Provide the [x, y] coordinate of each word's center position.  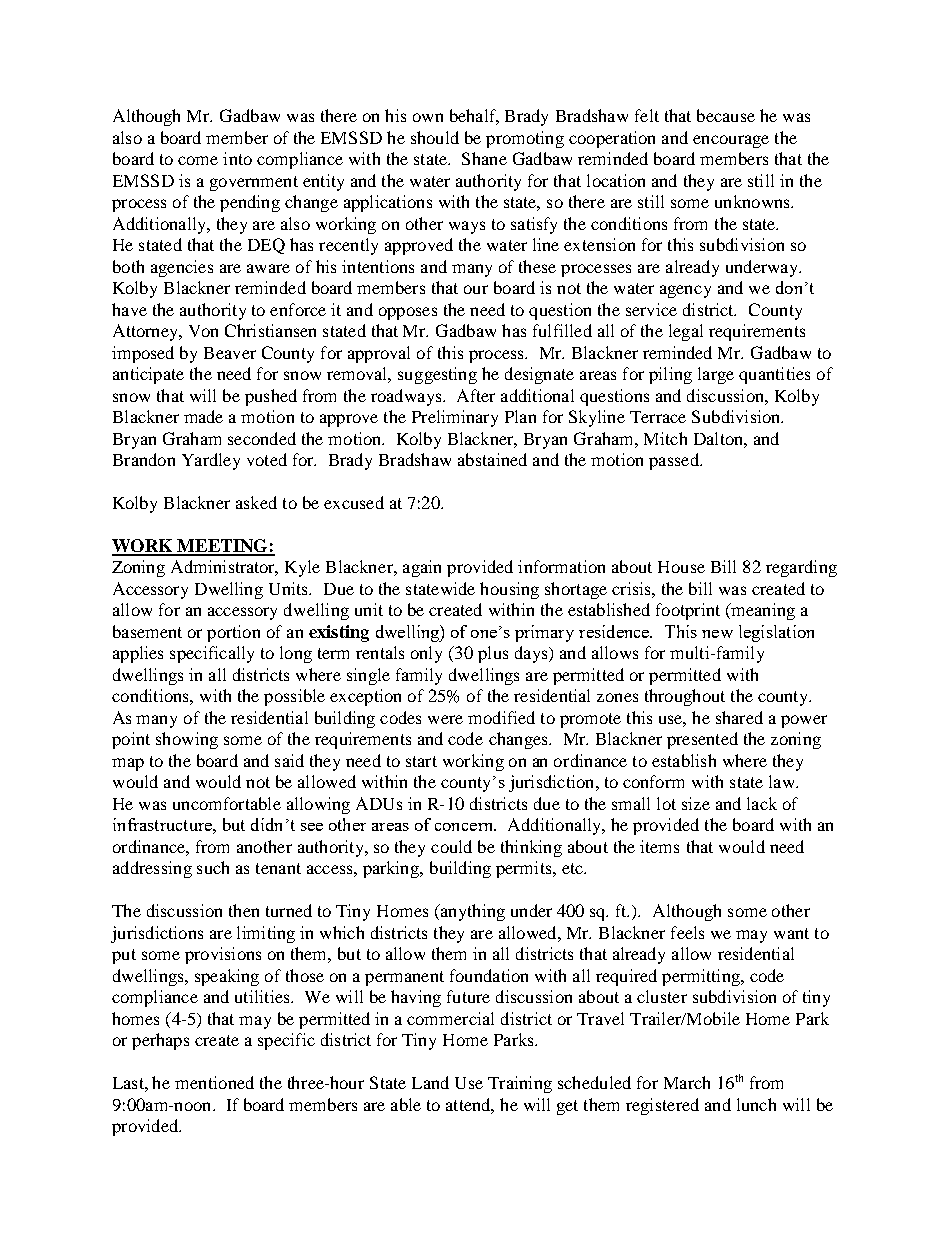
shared [739, 717]
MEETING [223, 547]
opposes [408, 313]
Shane [484, 158]
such [213, 867]
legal [686, 332]
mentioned [214, 1082]
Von [203, 331]
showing [187, 740]
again [422, 568]
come [198, 160]
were [445, 719]
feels [687, 932]
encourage [731, 141]
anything [471, 912]
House [681, 567]
